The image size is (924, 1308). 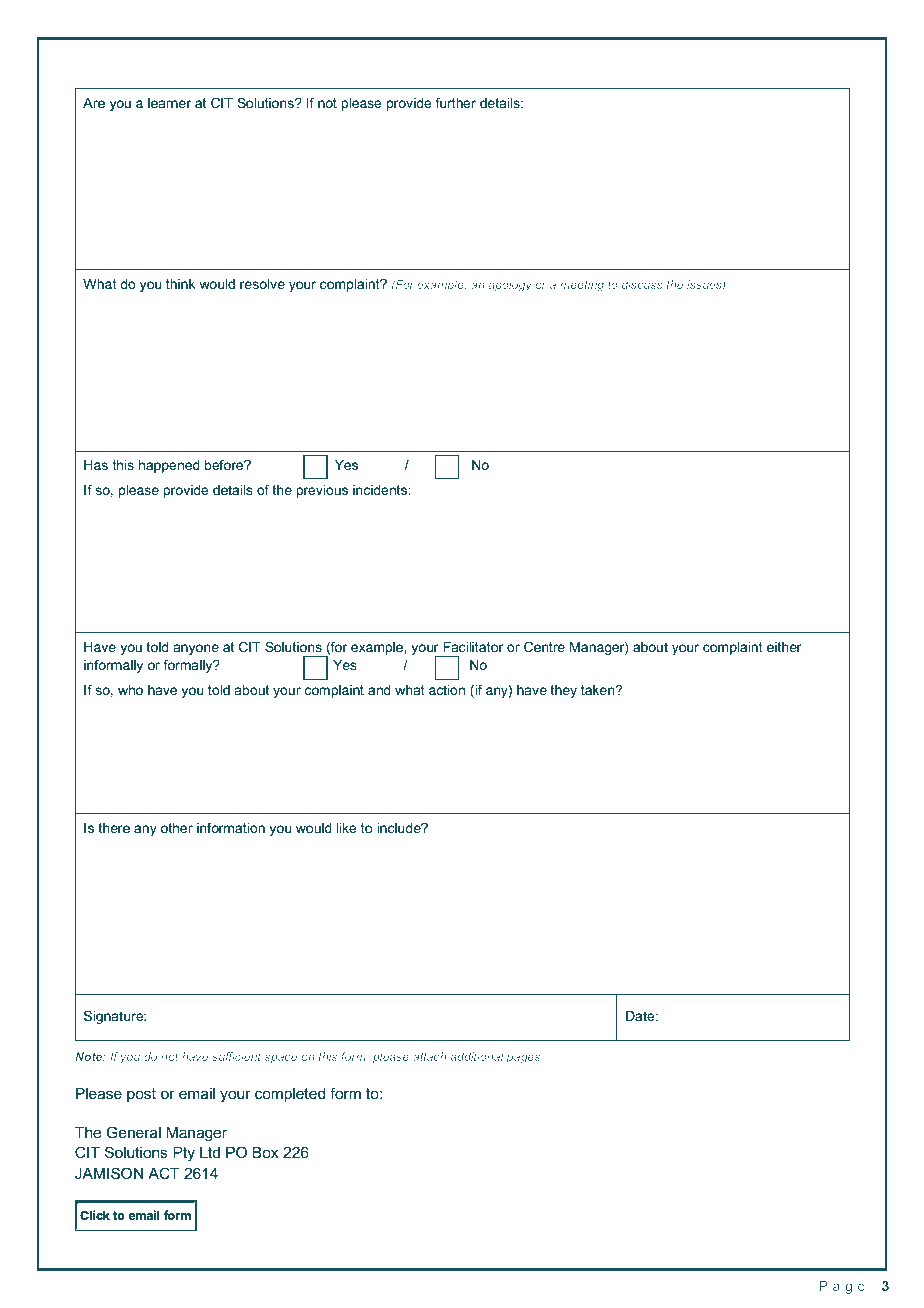 I want to click on further, so click(x=455, y=102).
